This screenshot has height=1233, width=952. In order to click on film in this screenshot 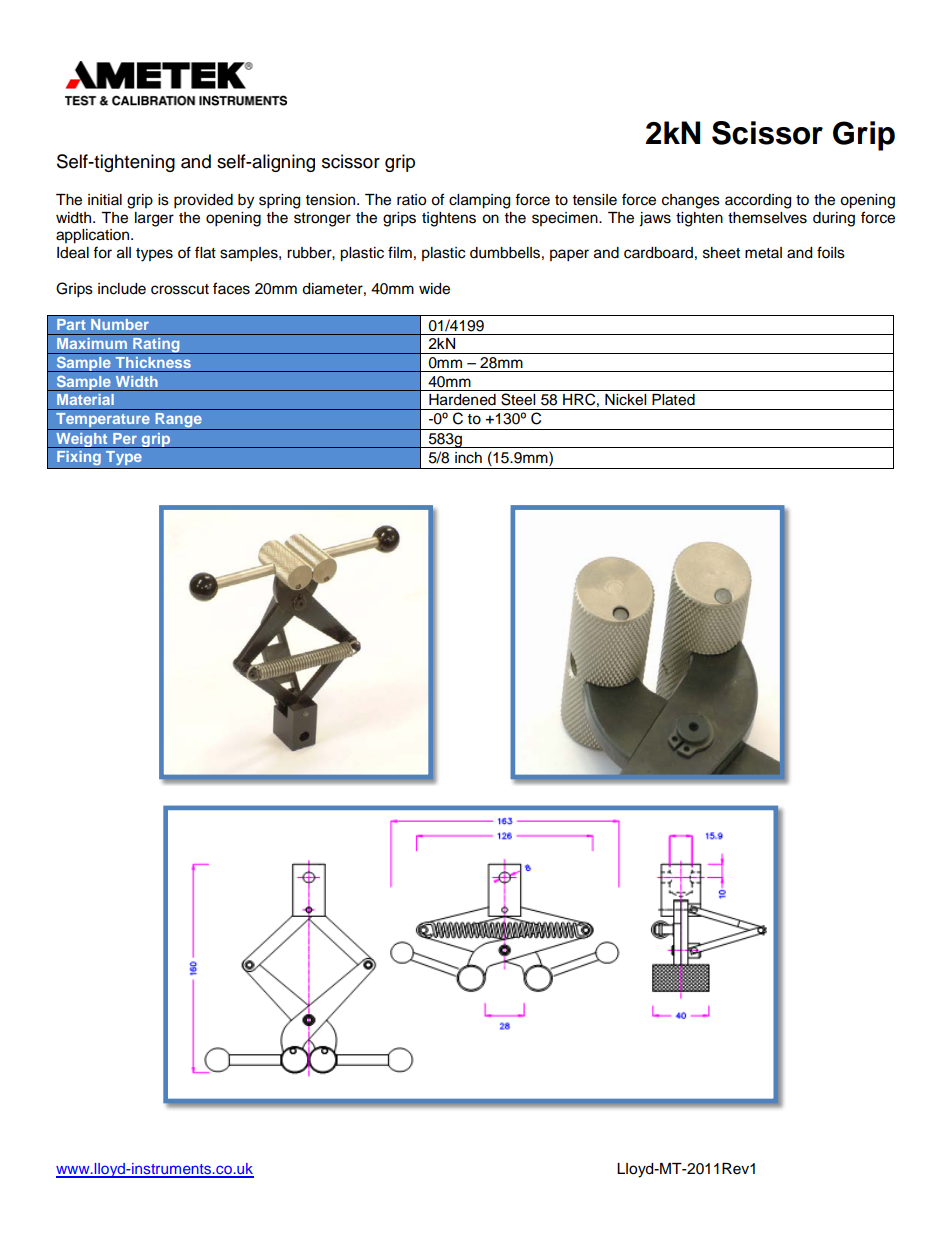, I will do `click(400, 252)`.
